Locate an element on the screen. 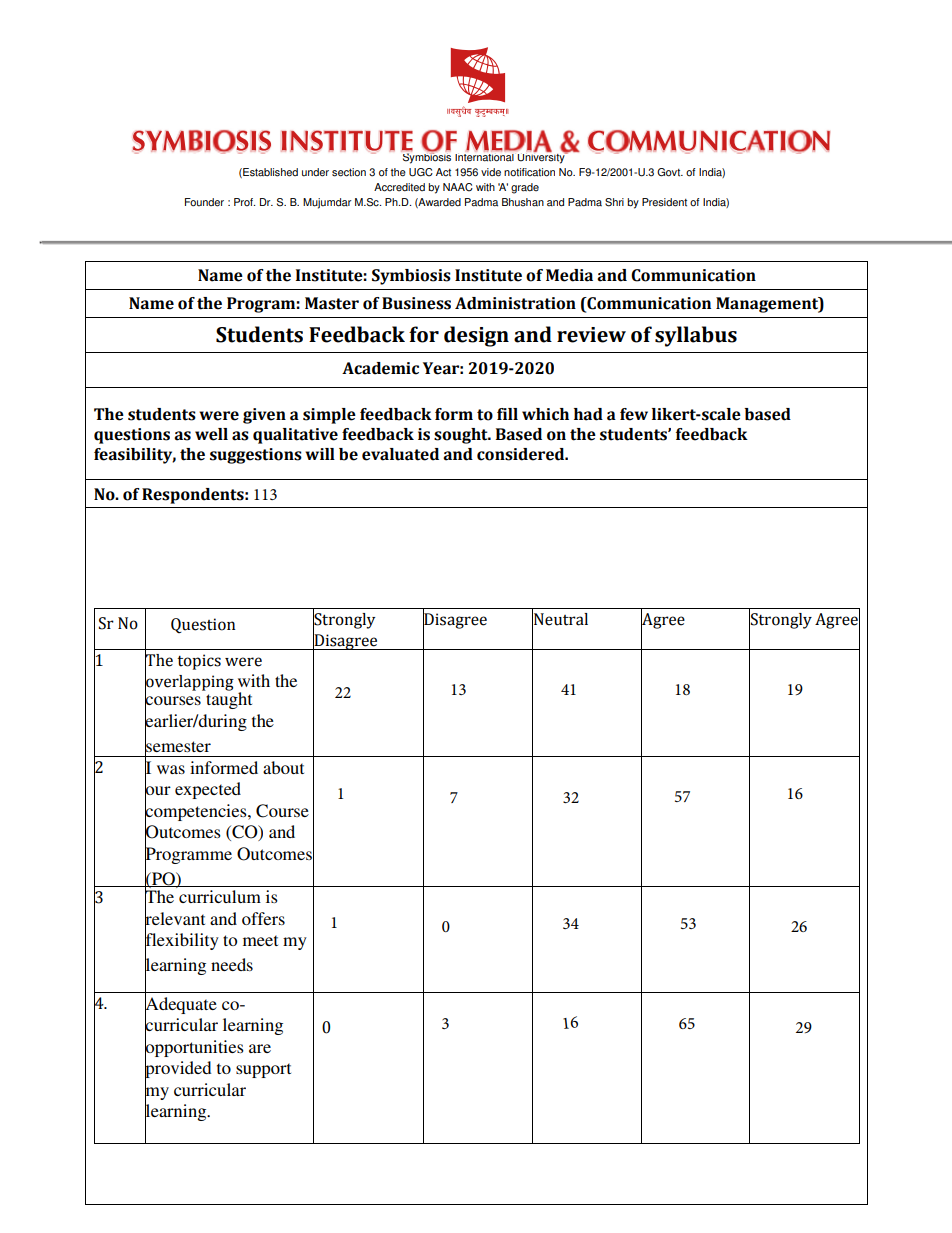  suggestions is located at coordinates (256, 456).
